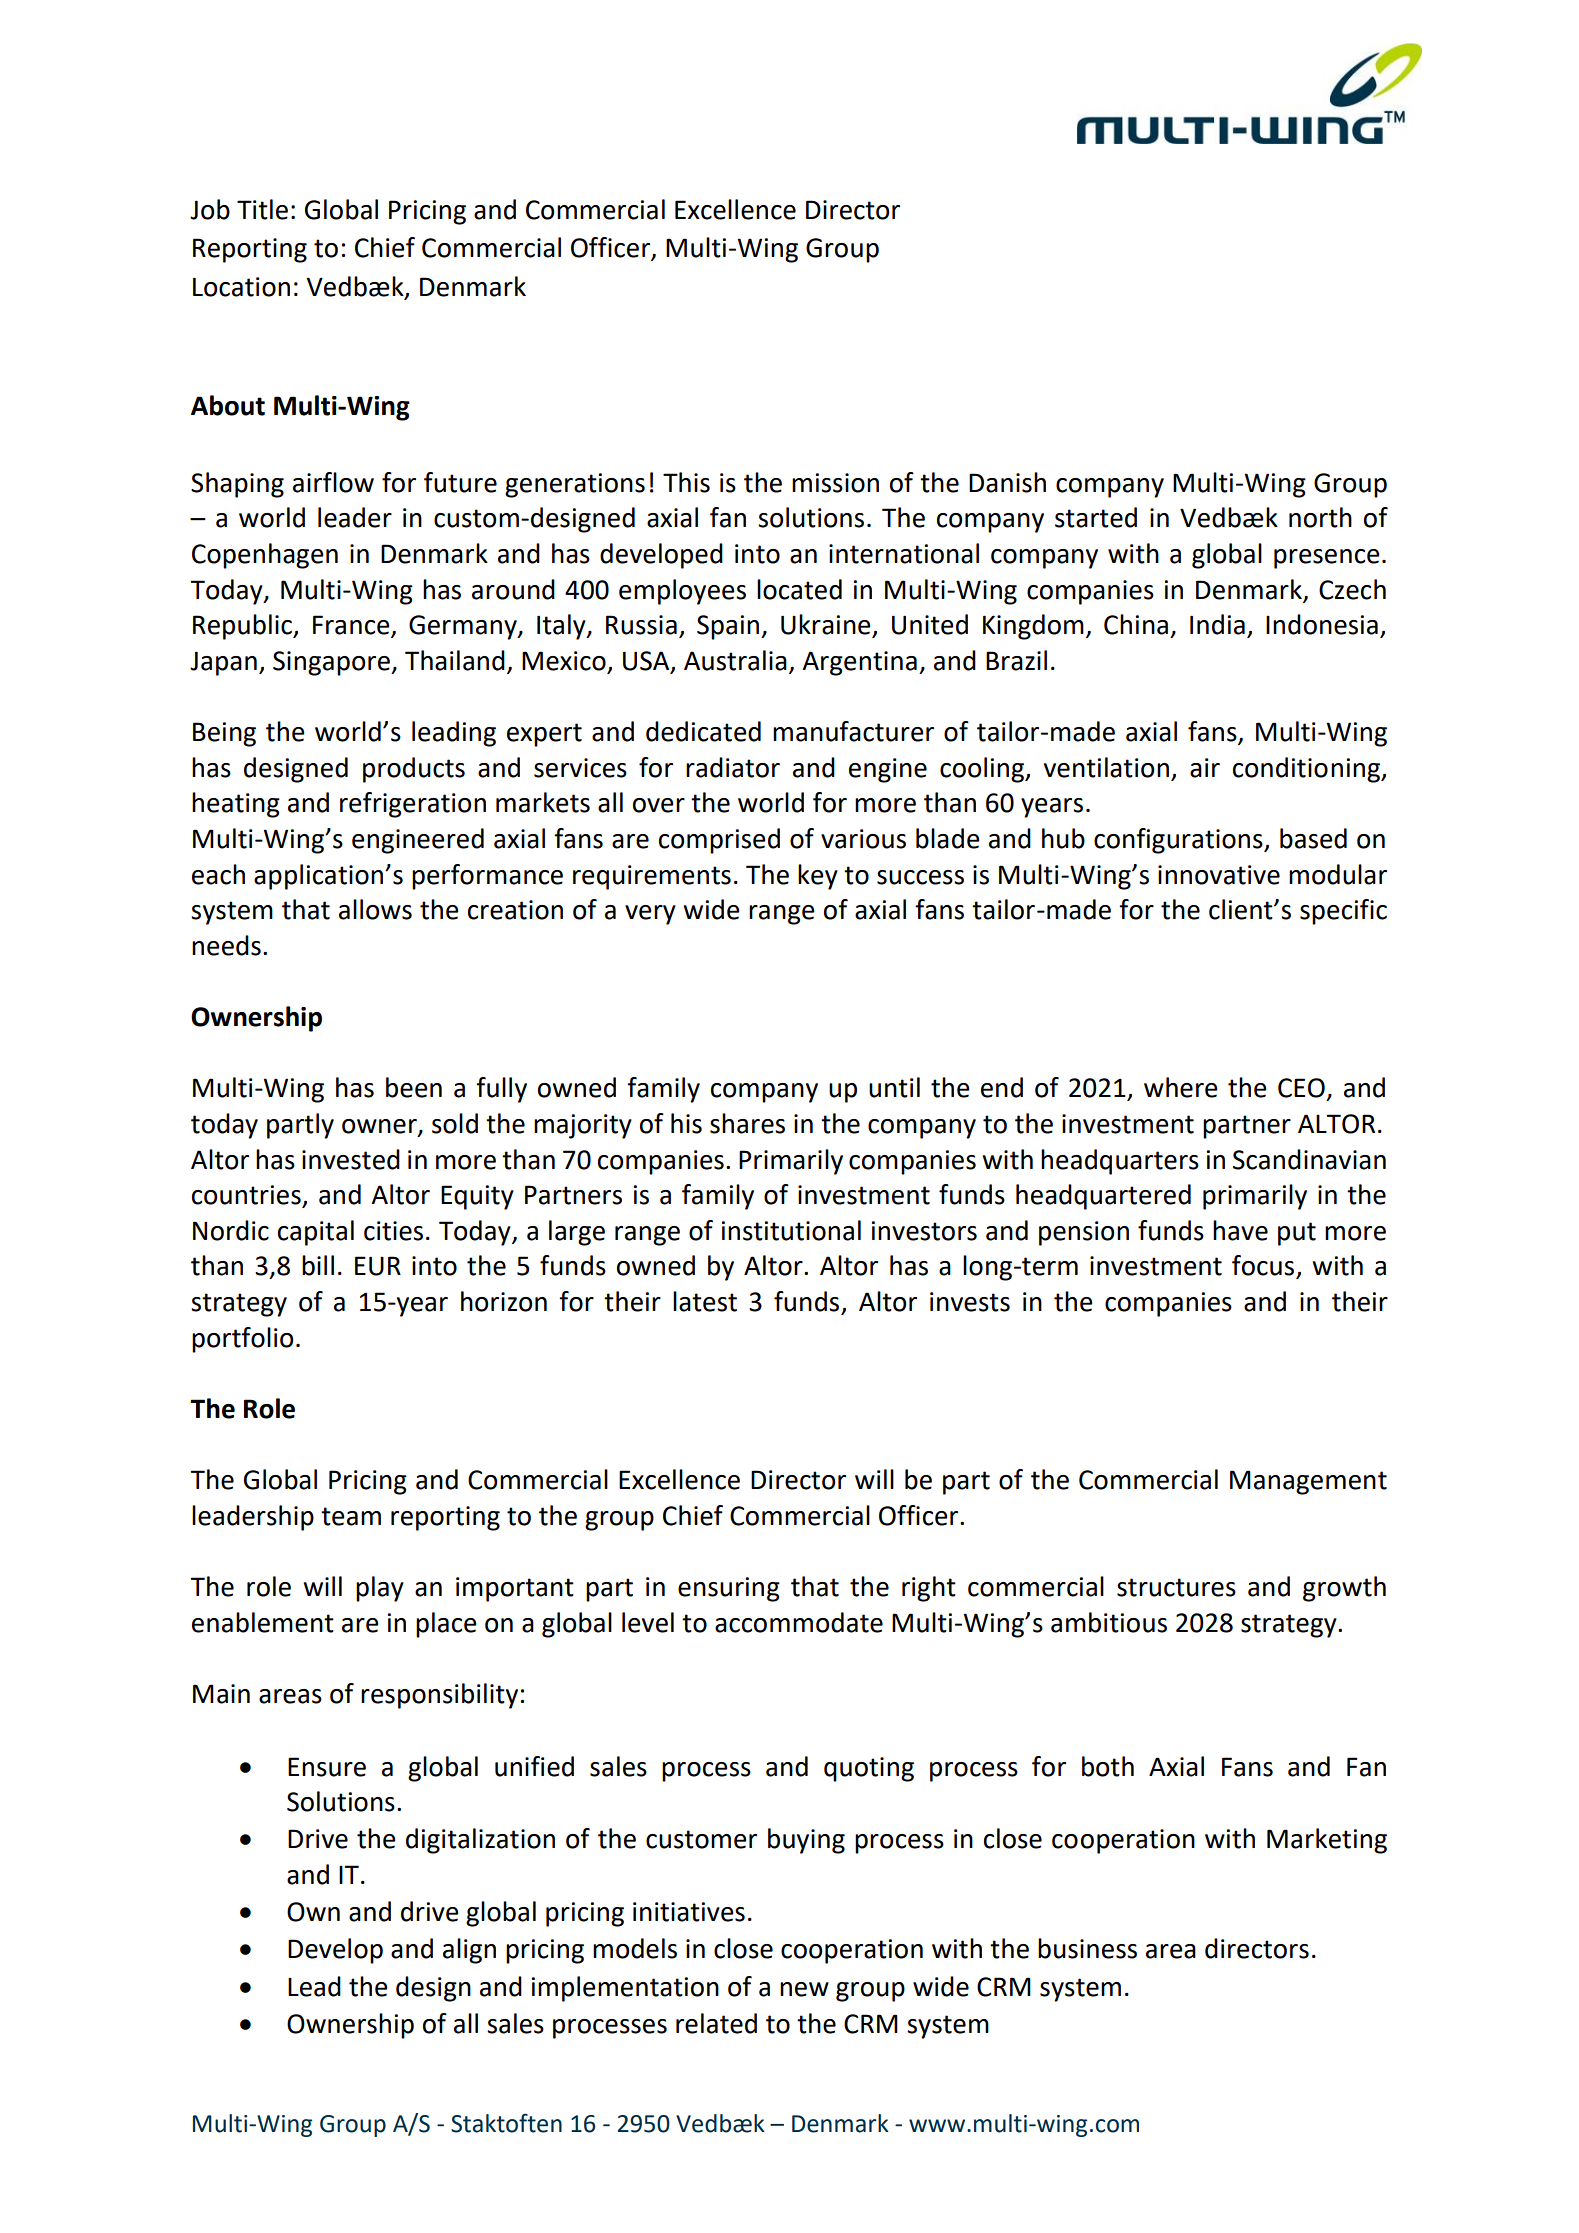 The image size is (1579, 2233). Describe the element at coordinates (1179, 841) in the image. I see `configurations` at that location.
